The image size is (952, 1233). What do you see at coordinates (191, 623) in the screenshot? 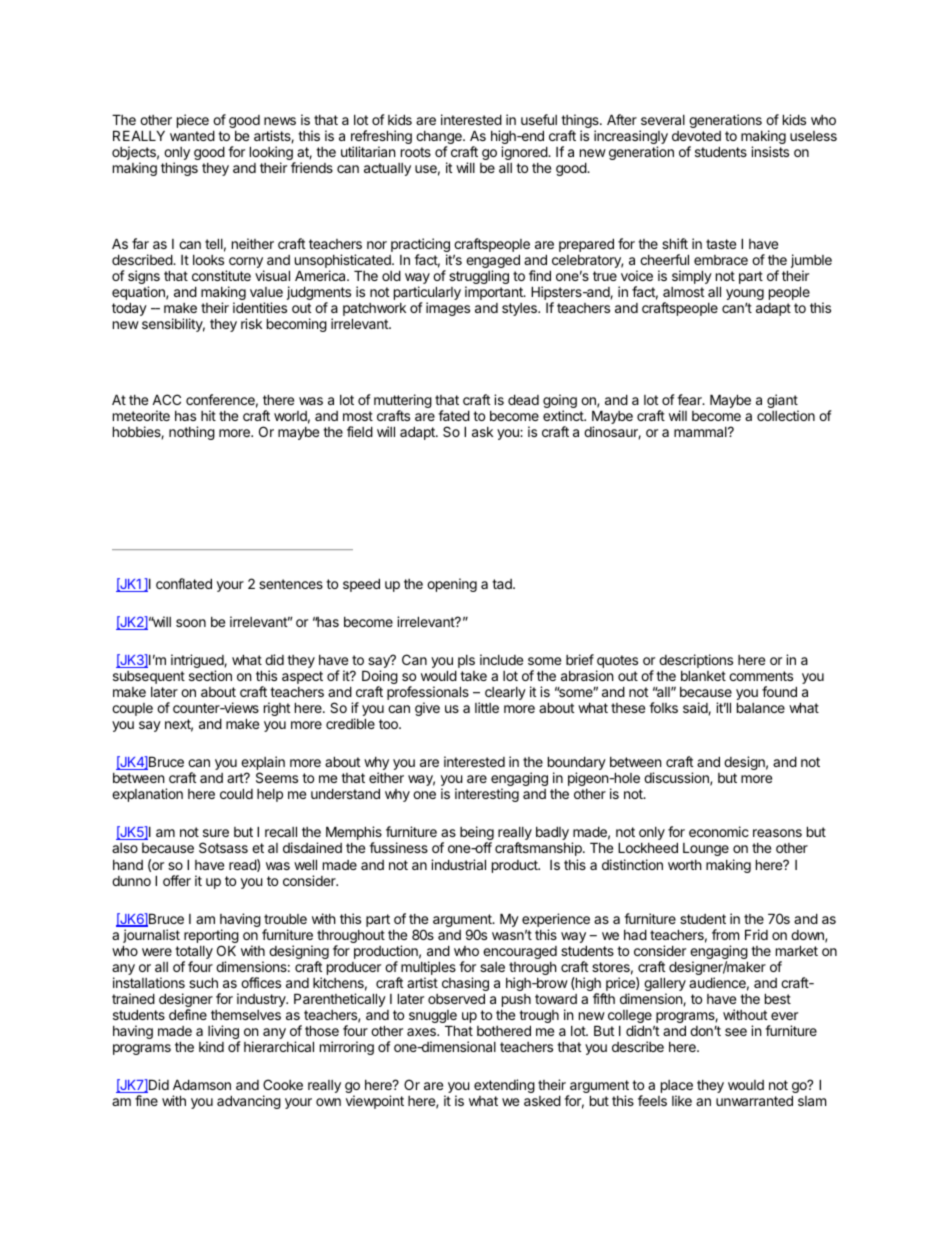
I see `soon` at bounding box center [191, 623].
